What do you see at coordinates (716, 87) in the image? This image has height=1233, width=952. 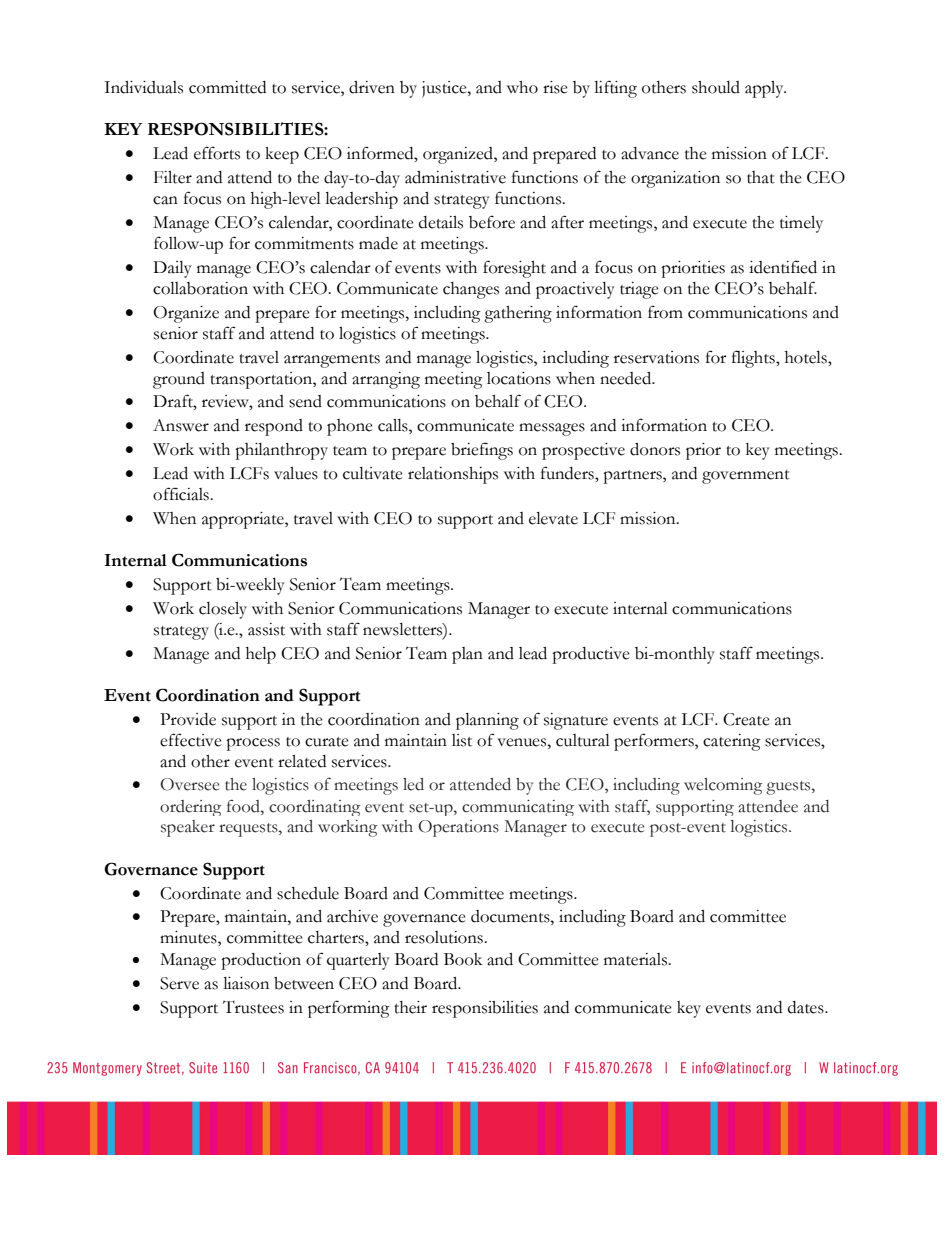 I see `should` at bounding box center [716, 87].
